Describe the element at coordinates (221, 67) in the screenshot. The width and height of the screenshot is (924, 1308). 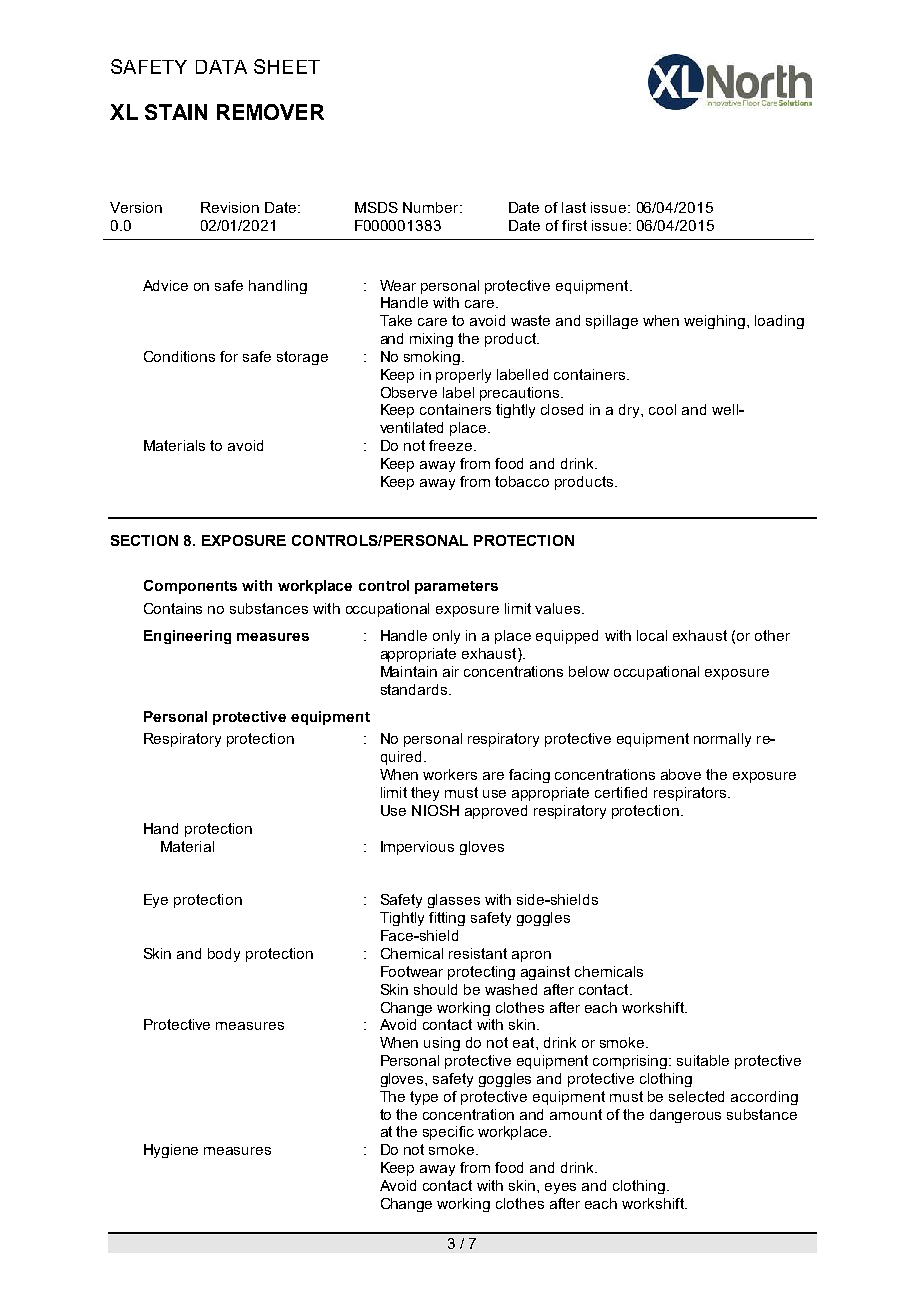
I see `DATA` at that location.
